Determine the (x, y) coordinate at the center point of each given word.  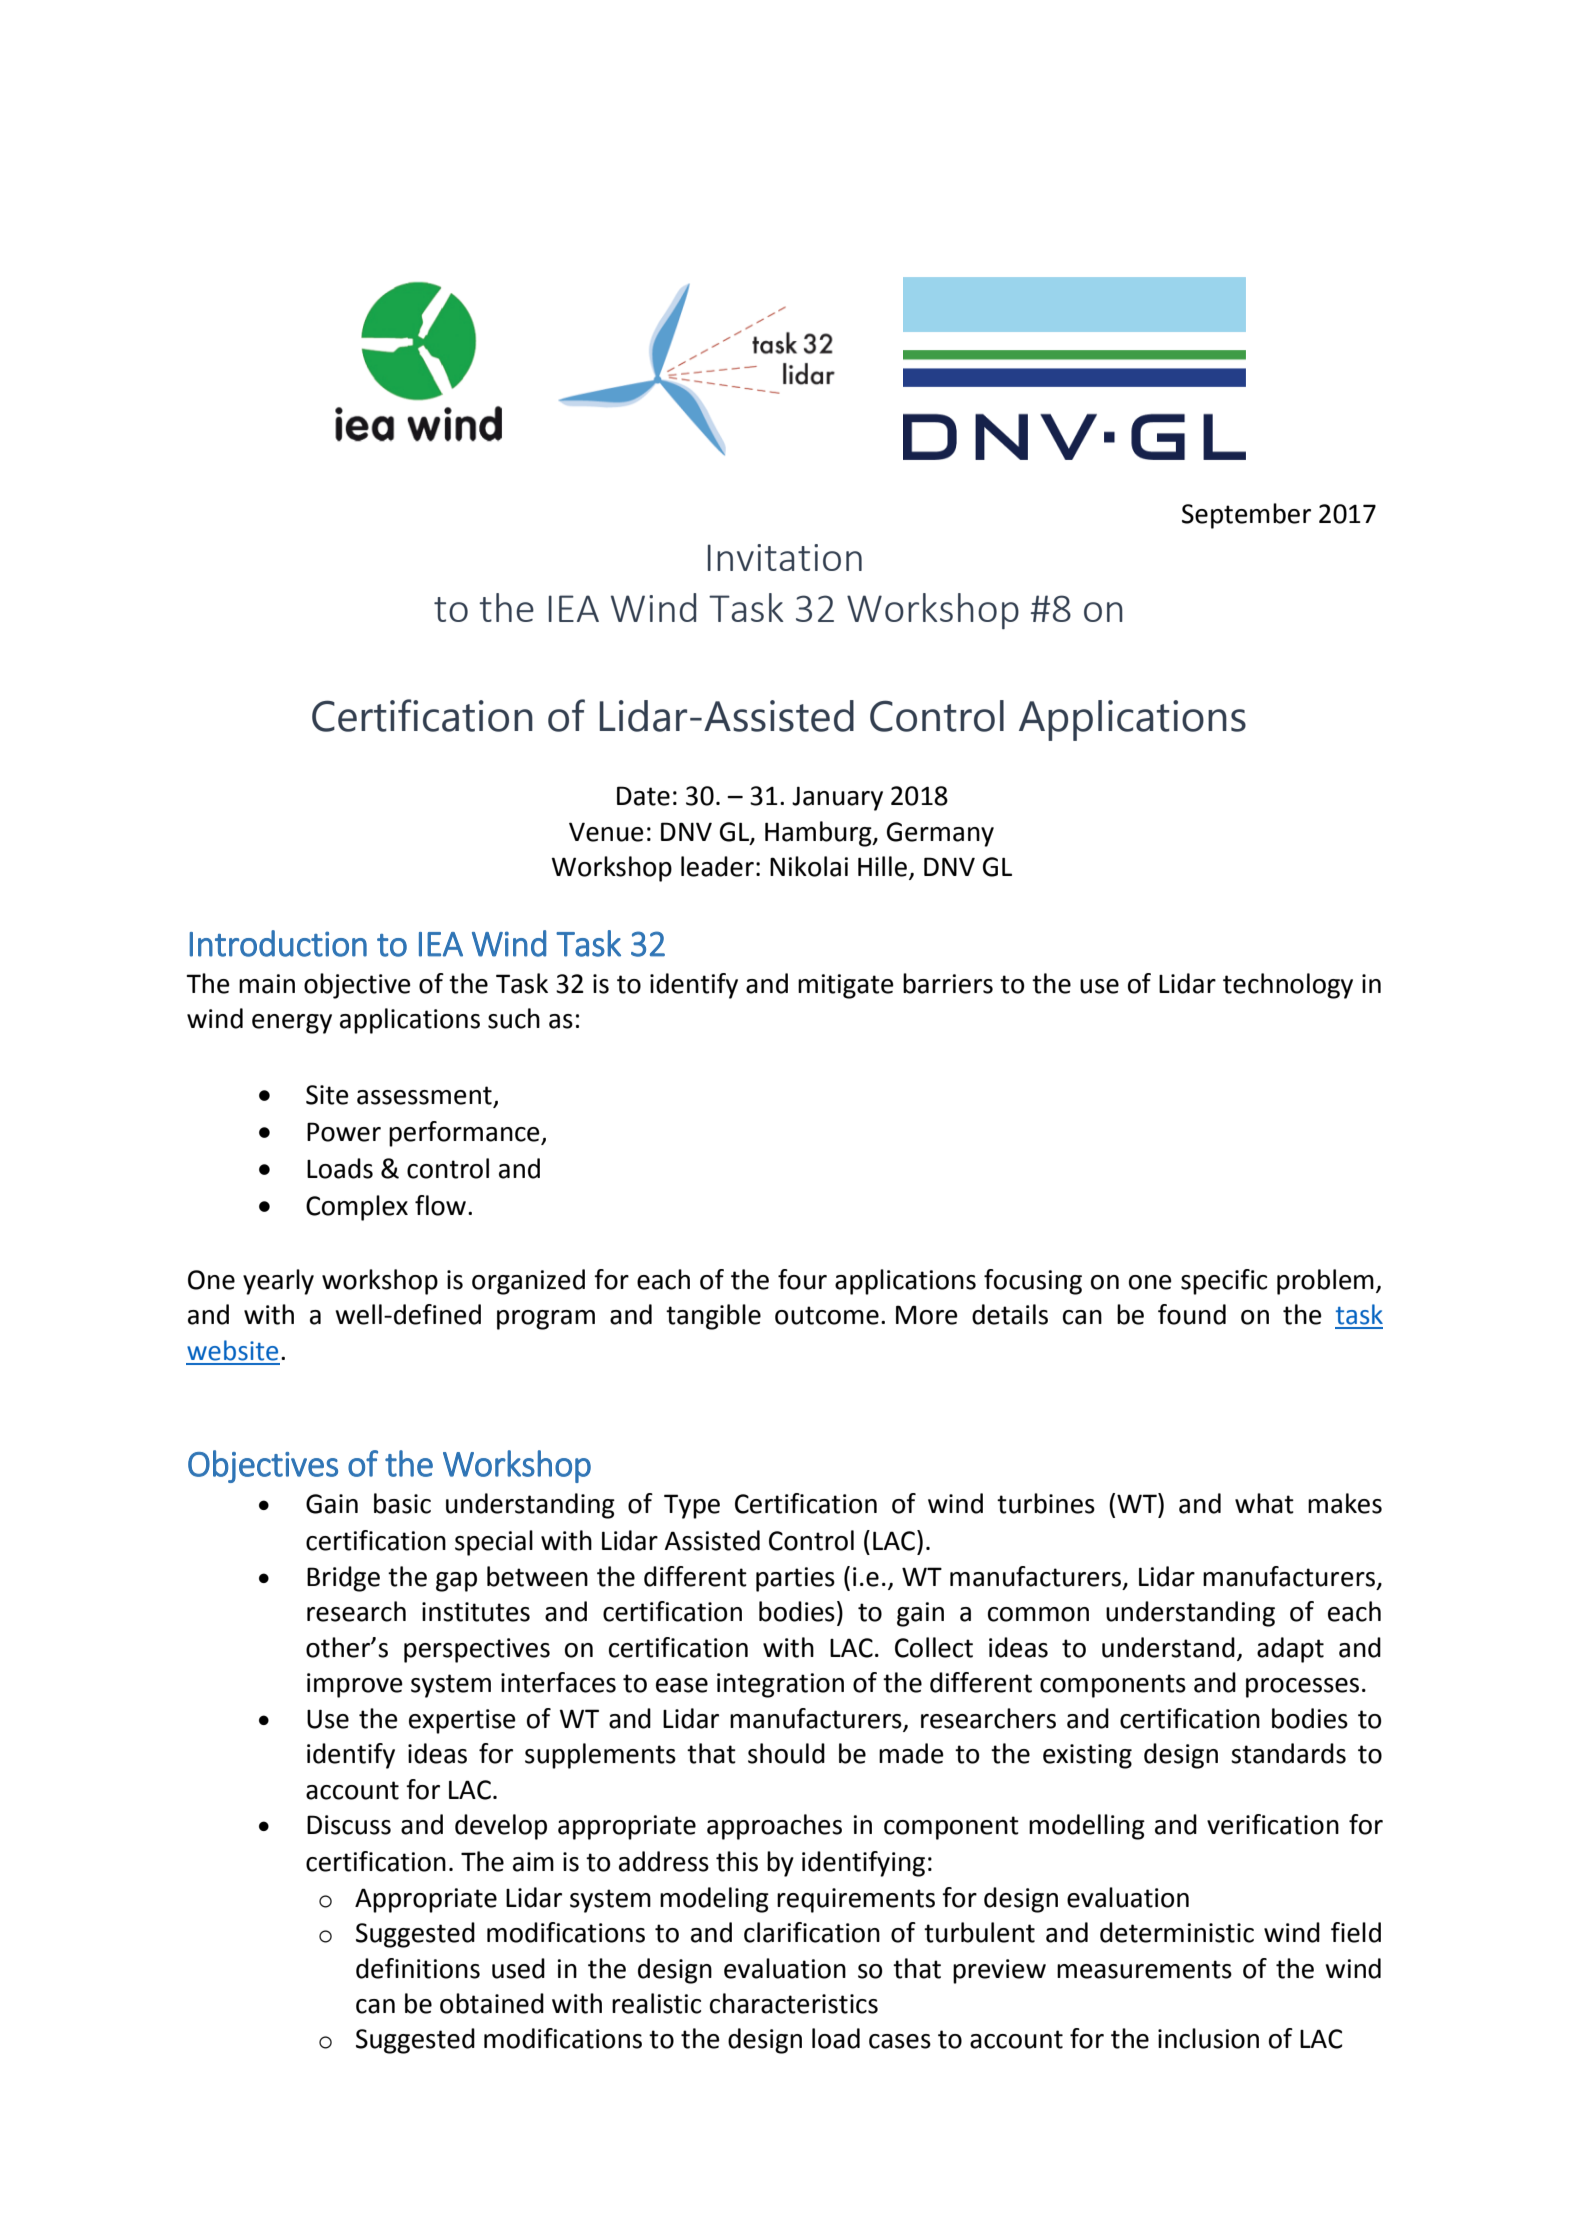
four (802, 1279)
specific (1224, 1282)
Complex (357, 1208)
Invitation (785, 557)
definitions (418, 1968)
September (1246, 516)
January (837, 798)
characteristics (794, 2003)
